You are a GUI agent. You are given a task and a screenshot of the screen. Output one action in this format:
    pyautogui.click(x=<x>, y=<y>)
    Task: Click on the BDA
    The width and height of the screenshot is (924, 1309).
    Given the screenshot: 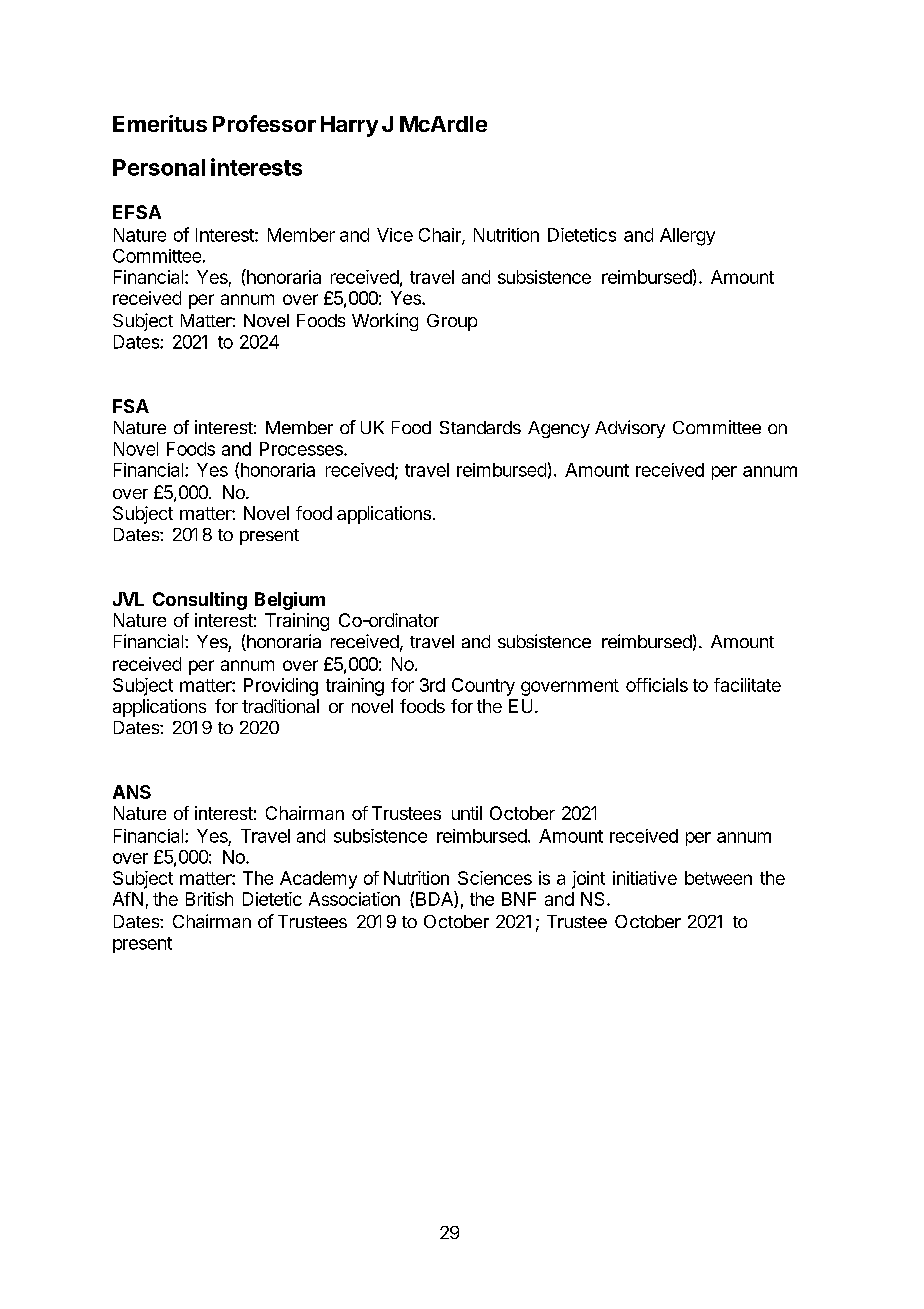 What is the action you would take?
    pyautogui.click(x=435, y=899)
